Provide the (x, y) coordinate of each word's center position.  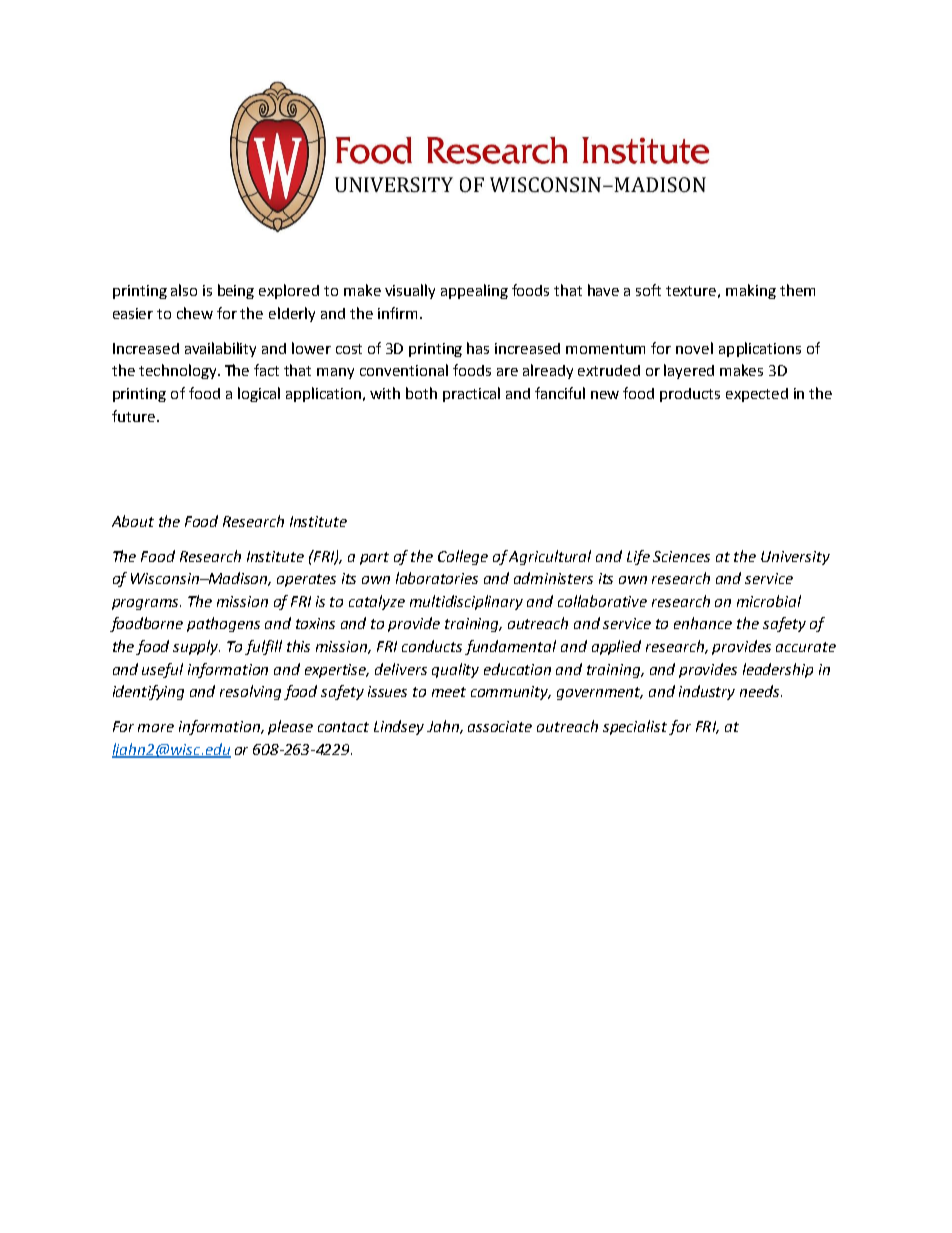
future (133, 416)
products (690, 395)
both (421, 393)
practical (471, 394)
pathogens (223, 624)
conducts (432, 646)
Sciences (681, 556)
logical (259, 394)
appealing (474, 291)
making (751, 291)
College (463, 557)
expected (757, 395)
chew (195, 313)
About (133, 521)
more (156, 728)
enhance (703, 623)
